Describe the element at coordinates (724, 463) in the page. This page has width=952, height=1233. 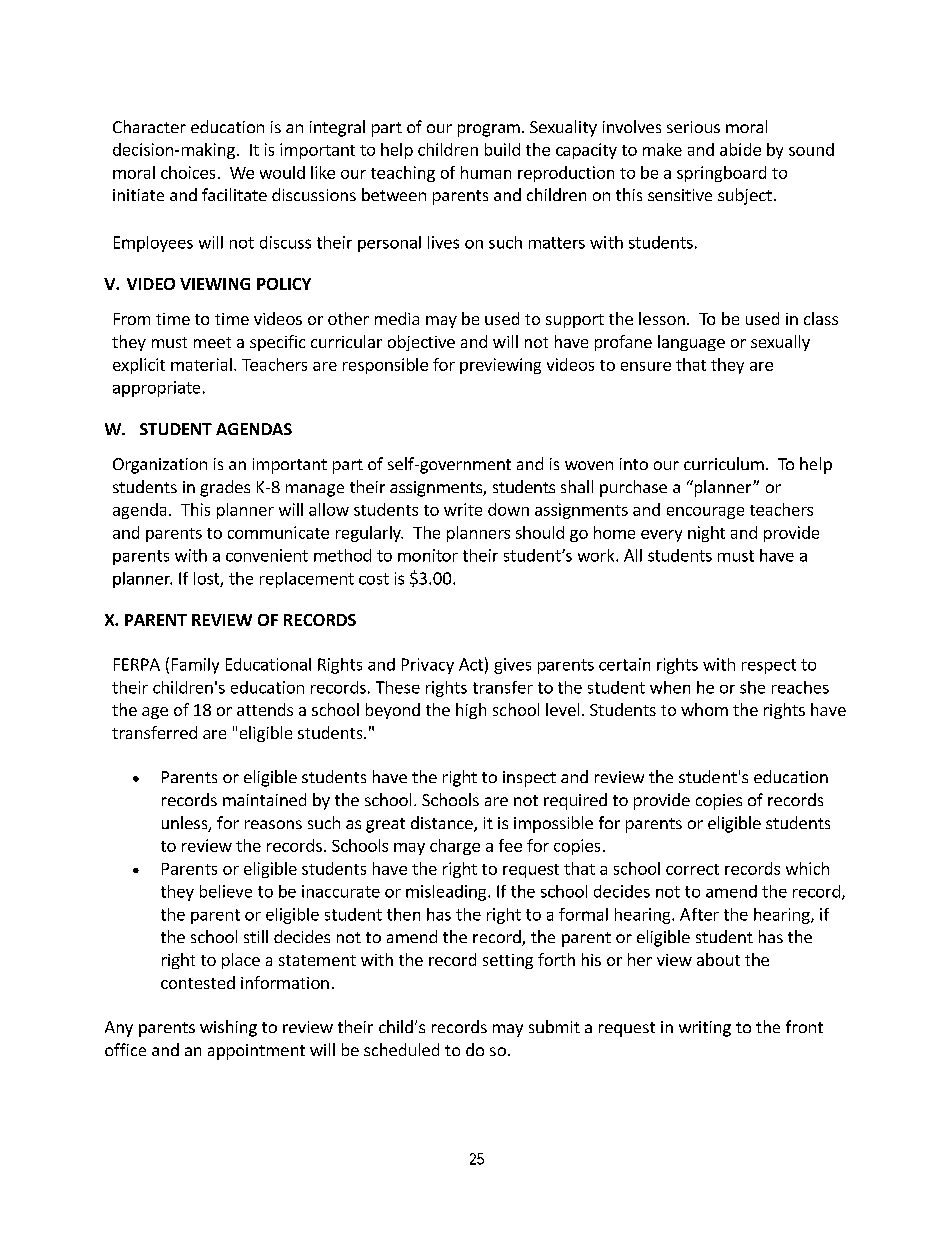
I see `curriculum` at that location.
